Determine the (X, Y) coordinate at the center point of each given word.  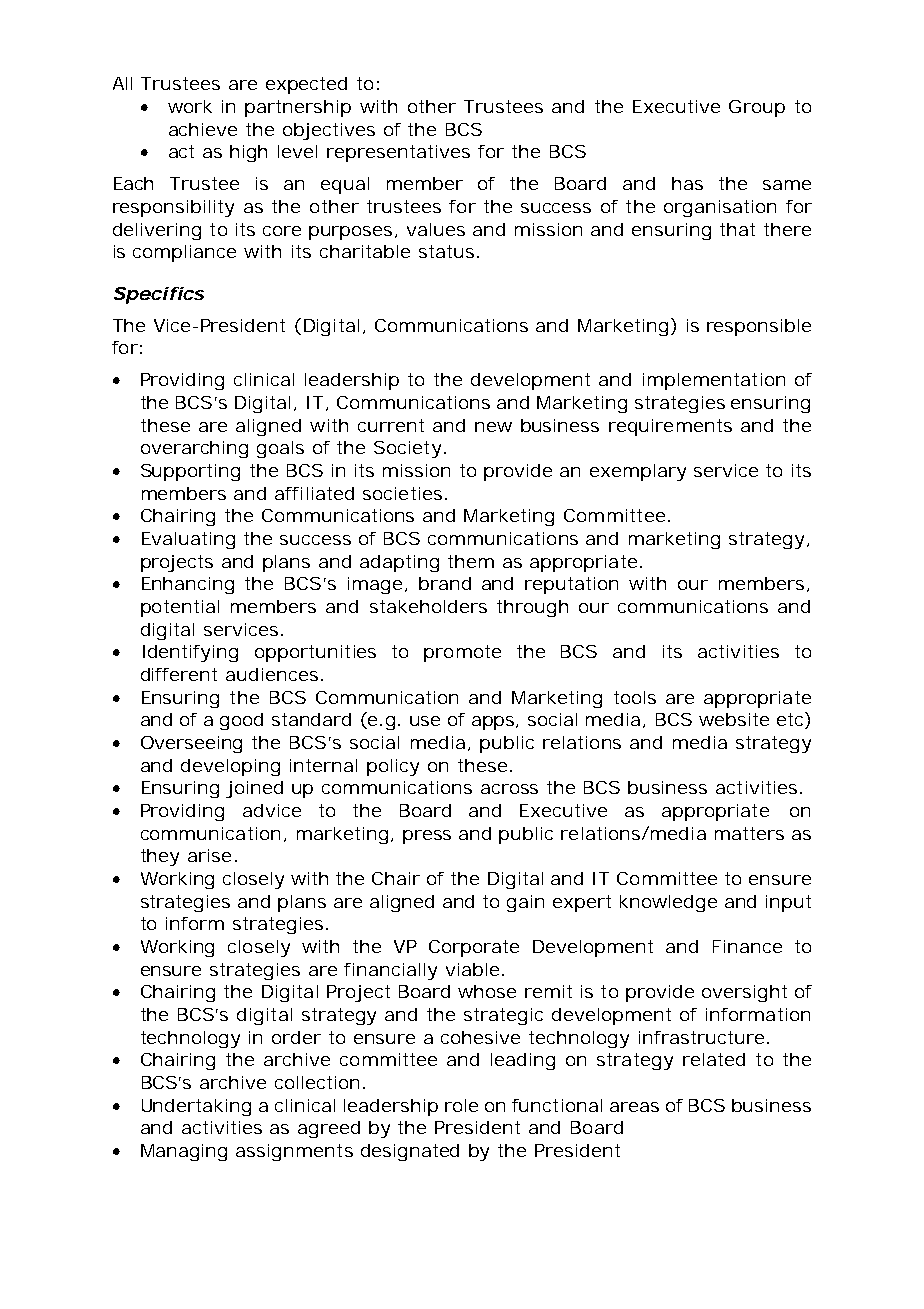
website (734, 719)
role (461, 1105)
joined (254, 789)
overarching (194, 449)
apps (495, 723)
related (714, 1059)
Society (410, 449)
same (787, 185)
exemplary (638, 472)
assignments (294, 1152)
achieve (203, 129)
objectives (329, 131)
